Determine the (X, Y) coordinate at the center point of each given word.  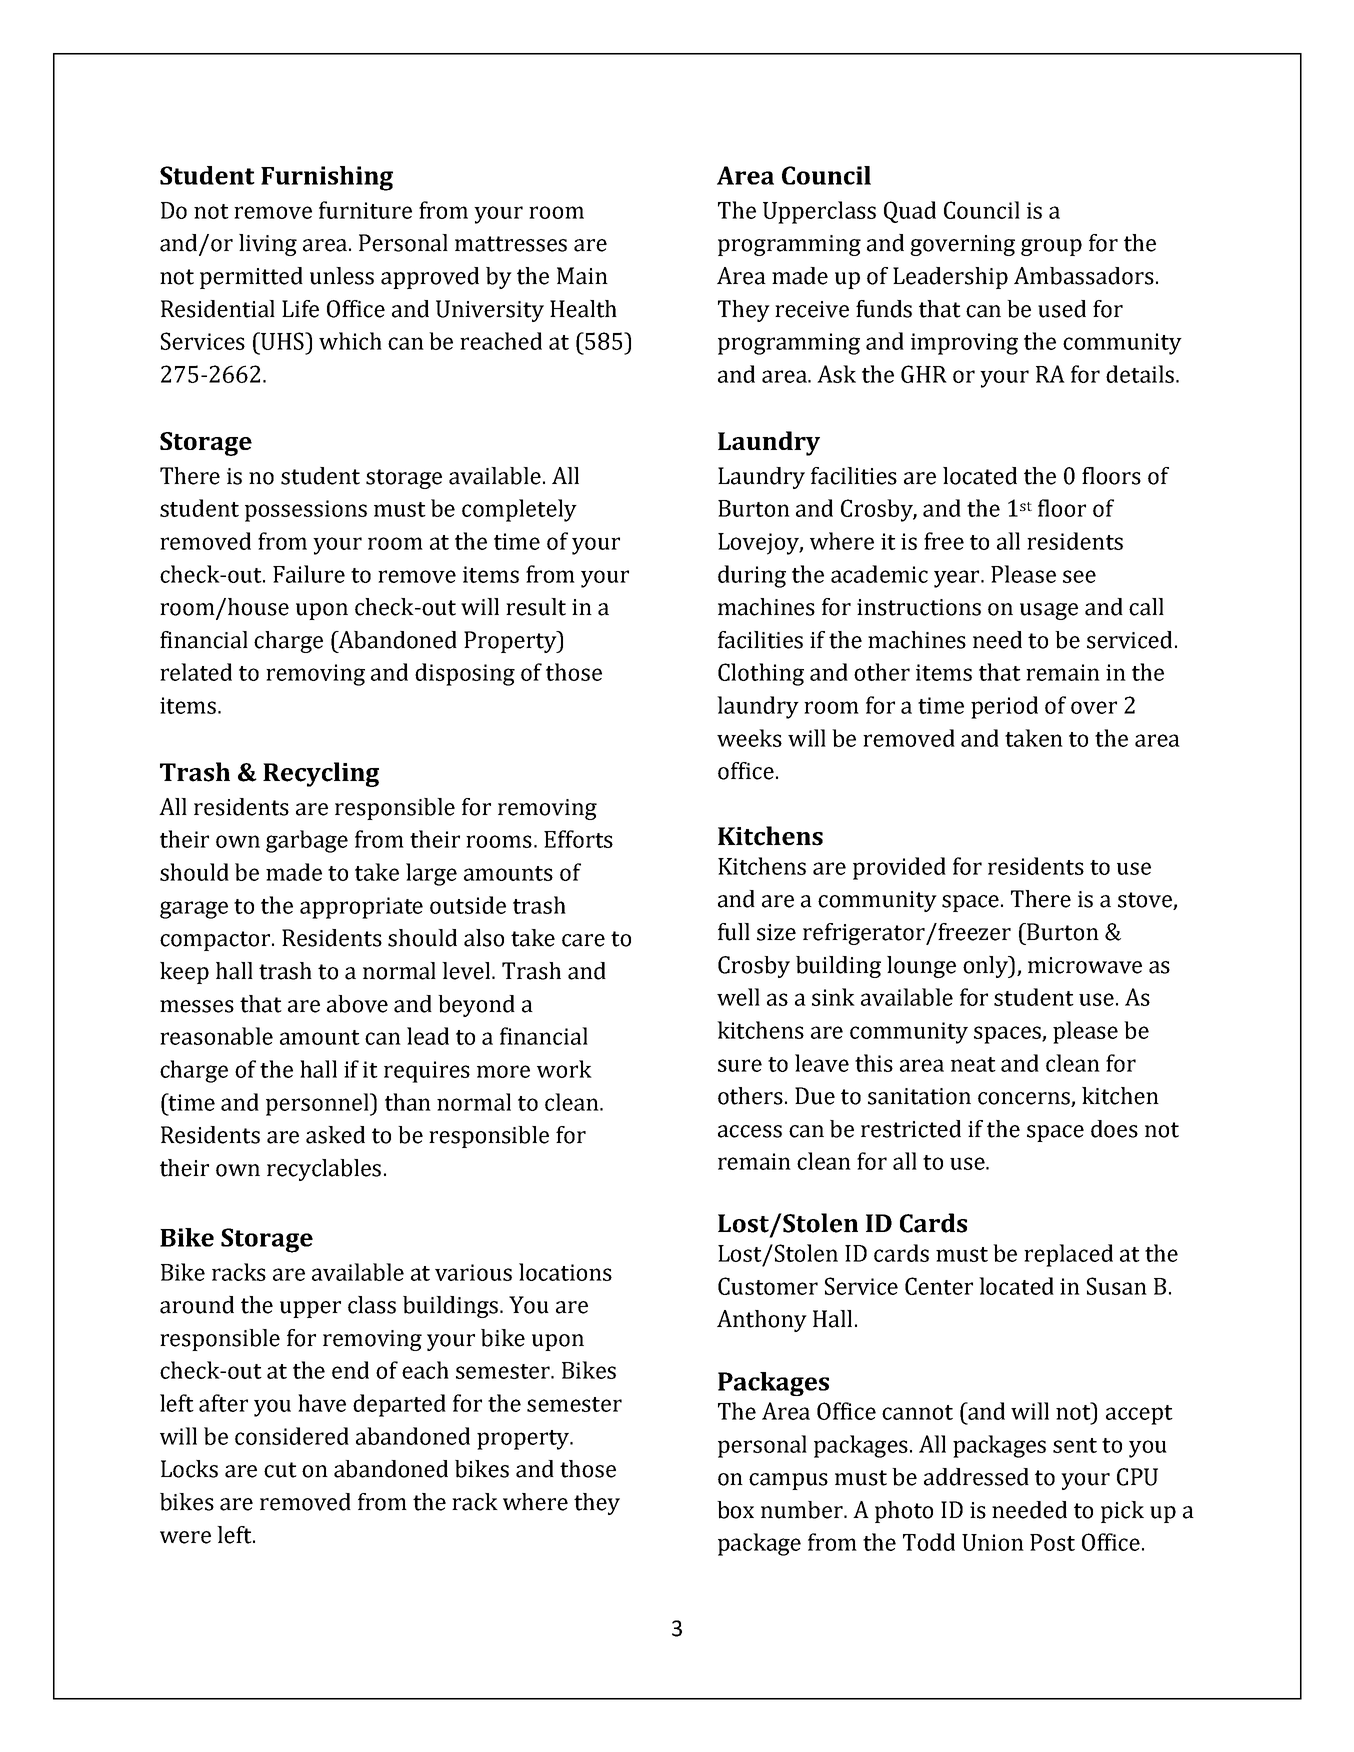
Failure (309, 574)
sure (740, 1065)
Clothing (761, 674)
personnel (319, 1104)
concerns (1025, 1099)
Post (1052, 1542)
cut (280, 1470)
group (1051, 247)
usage (1049, 611)
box (735, 1510)
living (268, 245)
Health (583, 309)
